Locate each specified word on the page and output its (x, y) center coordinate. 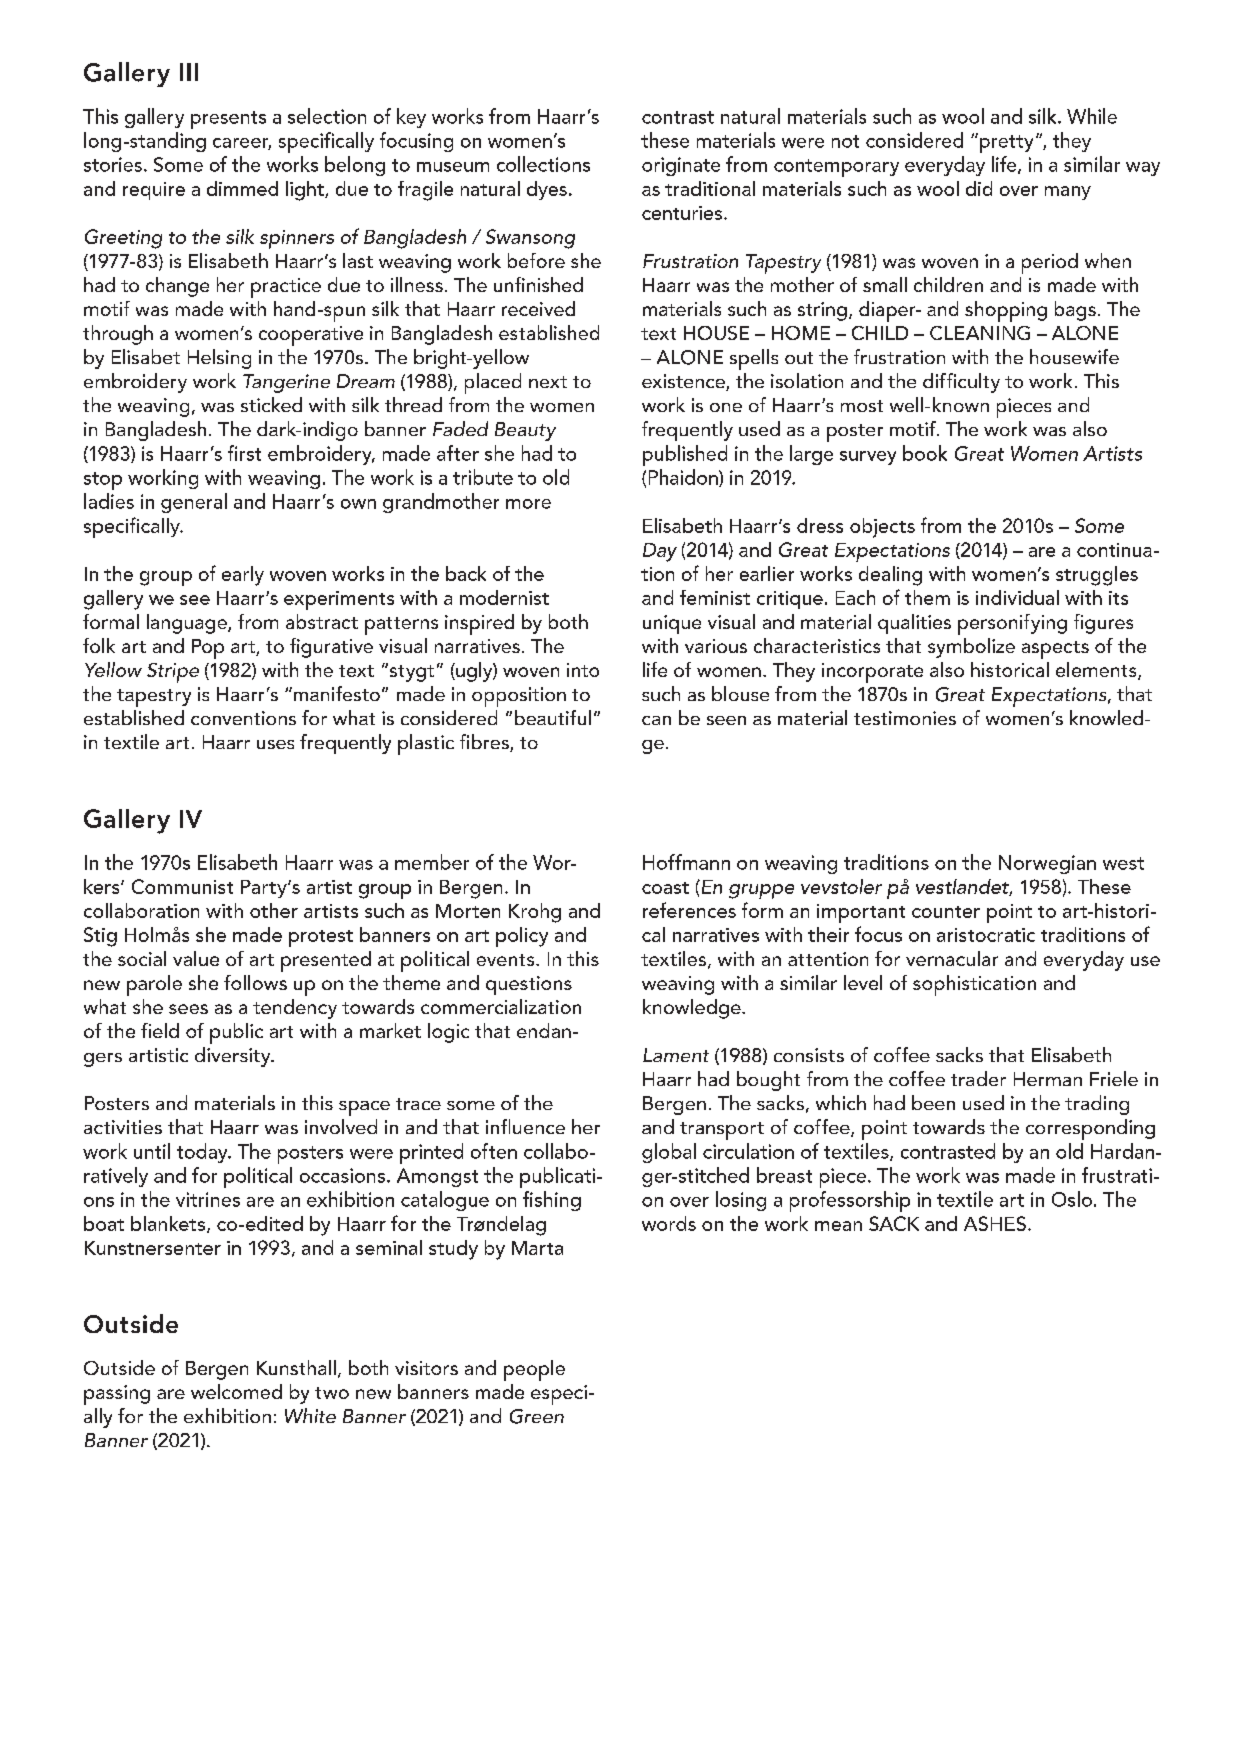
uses (275, 744)
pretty (1005, 143)
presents (228, 120)
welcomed (236, 1391)
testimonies (905, 718)
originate (681, 166)
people (534, 1370)
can (656, 720)
